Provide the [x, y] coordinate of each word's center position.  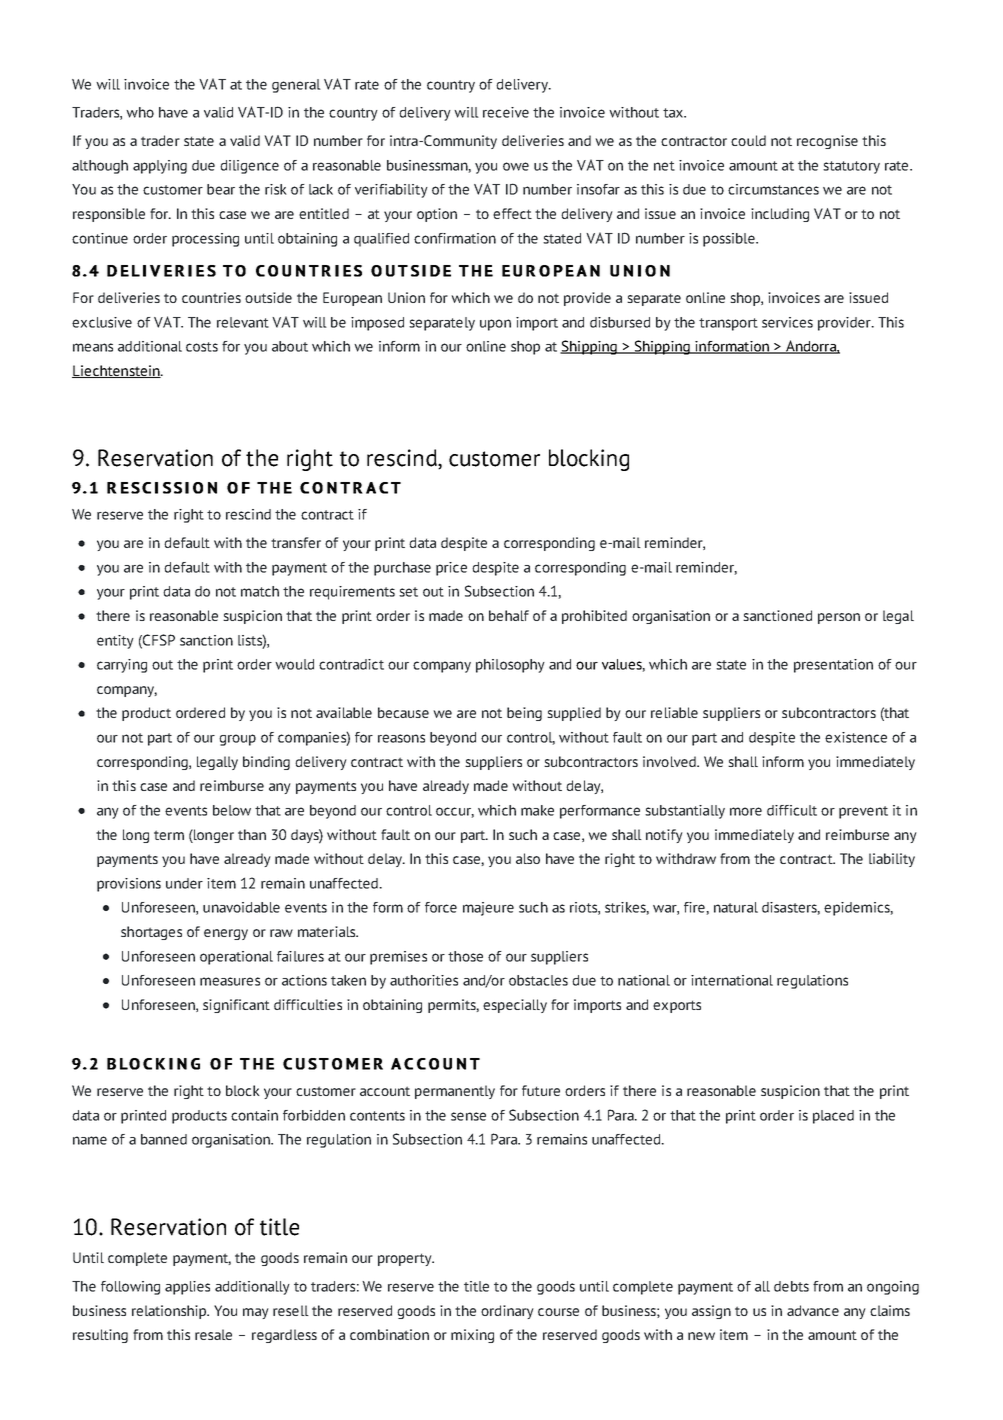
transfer [296, 542]
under [184, 883]
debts [791, 1286]
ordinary [507, 1312]
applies [187, 1288]
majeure [488, 909]
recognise [827, 142]
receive [506, 112]
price [451, 569]
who [140, 112]
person [839, 618]
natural [736, 907]
